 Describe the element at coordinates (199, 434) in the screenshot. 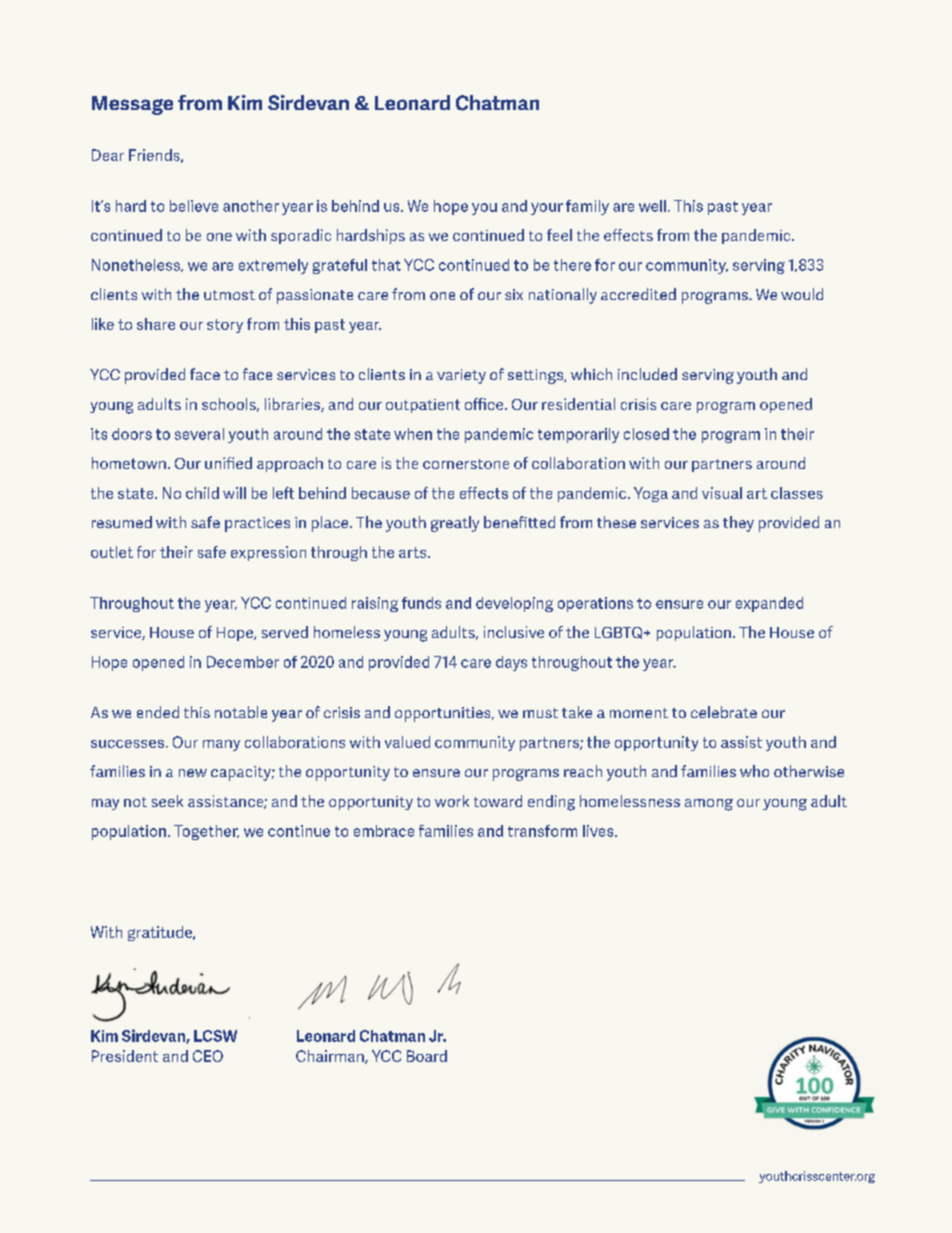

I see `several` at that location.
